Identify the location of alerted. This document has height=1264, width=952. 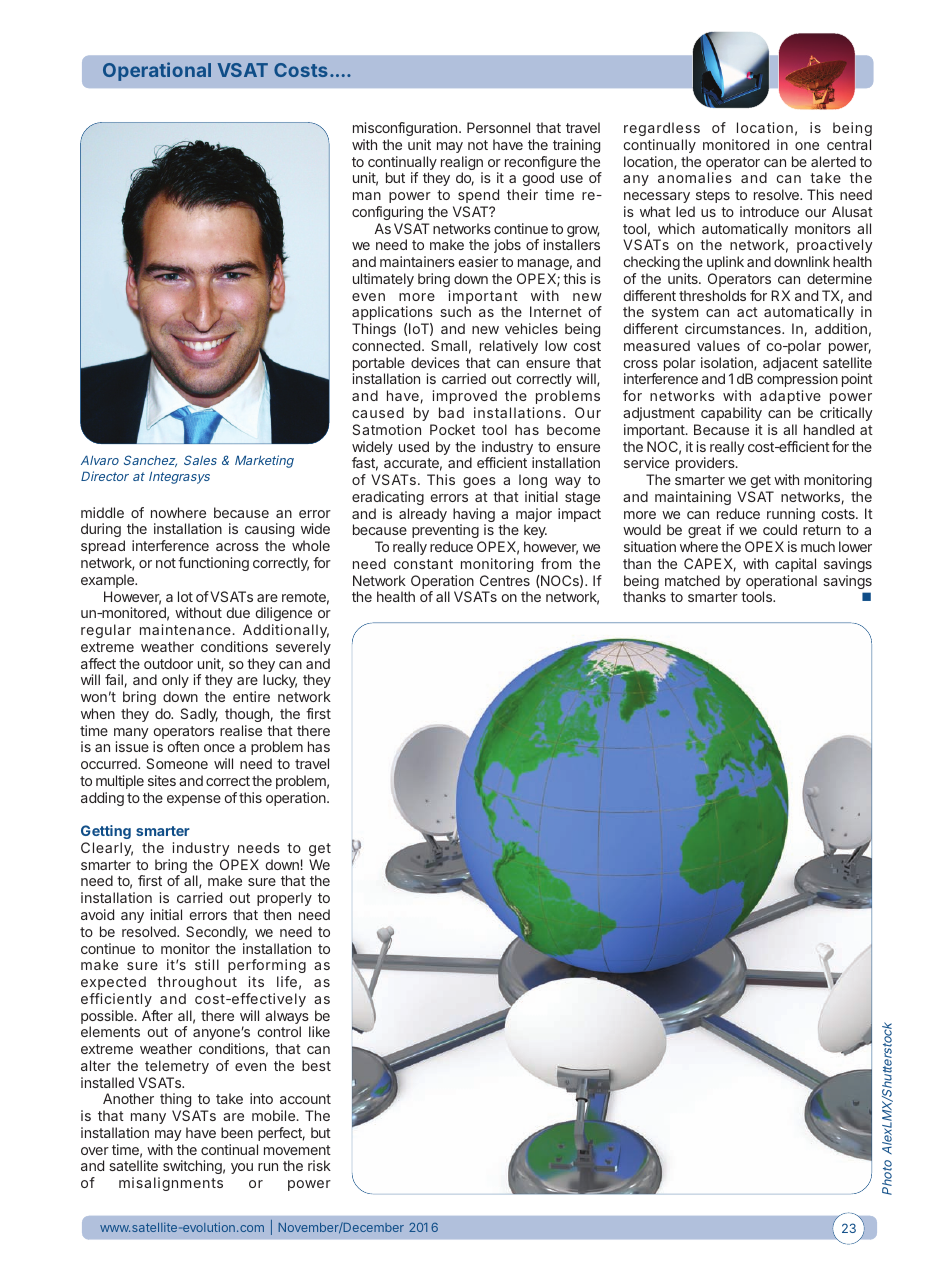
(833, 161).
